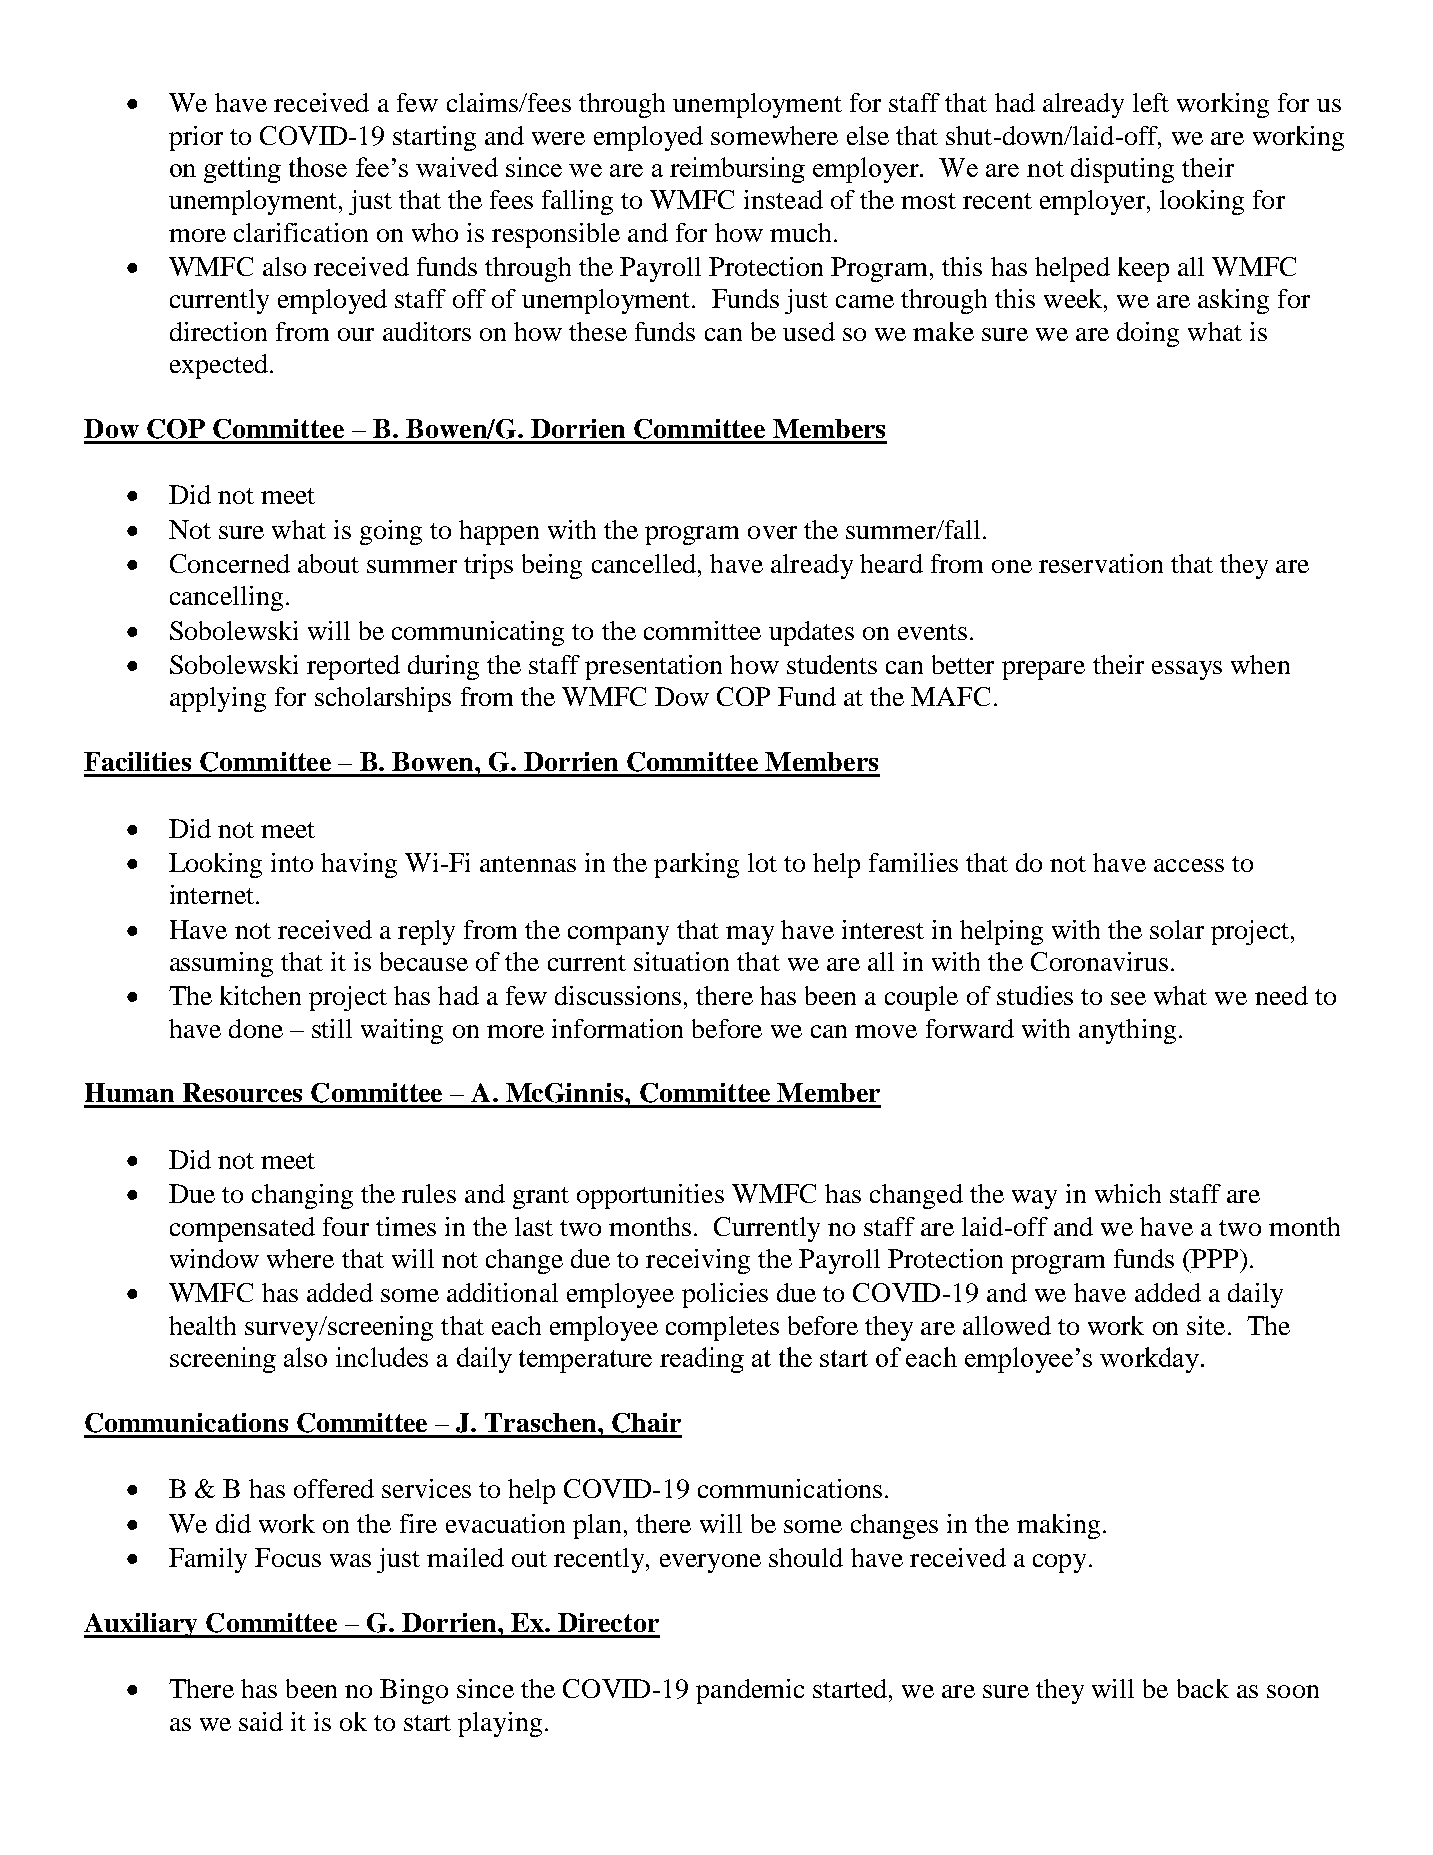 The width and height of the image is (1433, 1855). What do you see at coordinates (261, 1721) in the image?
I see `said` at bounding box center [261, 1721].
